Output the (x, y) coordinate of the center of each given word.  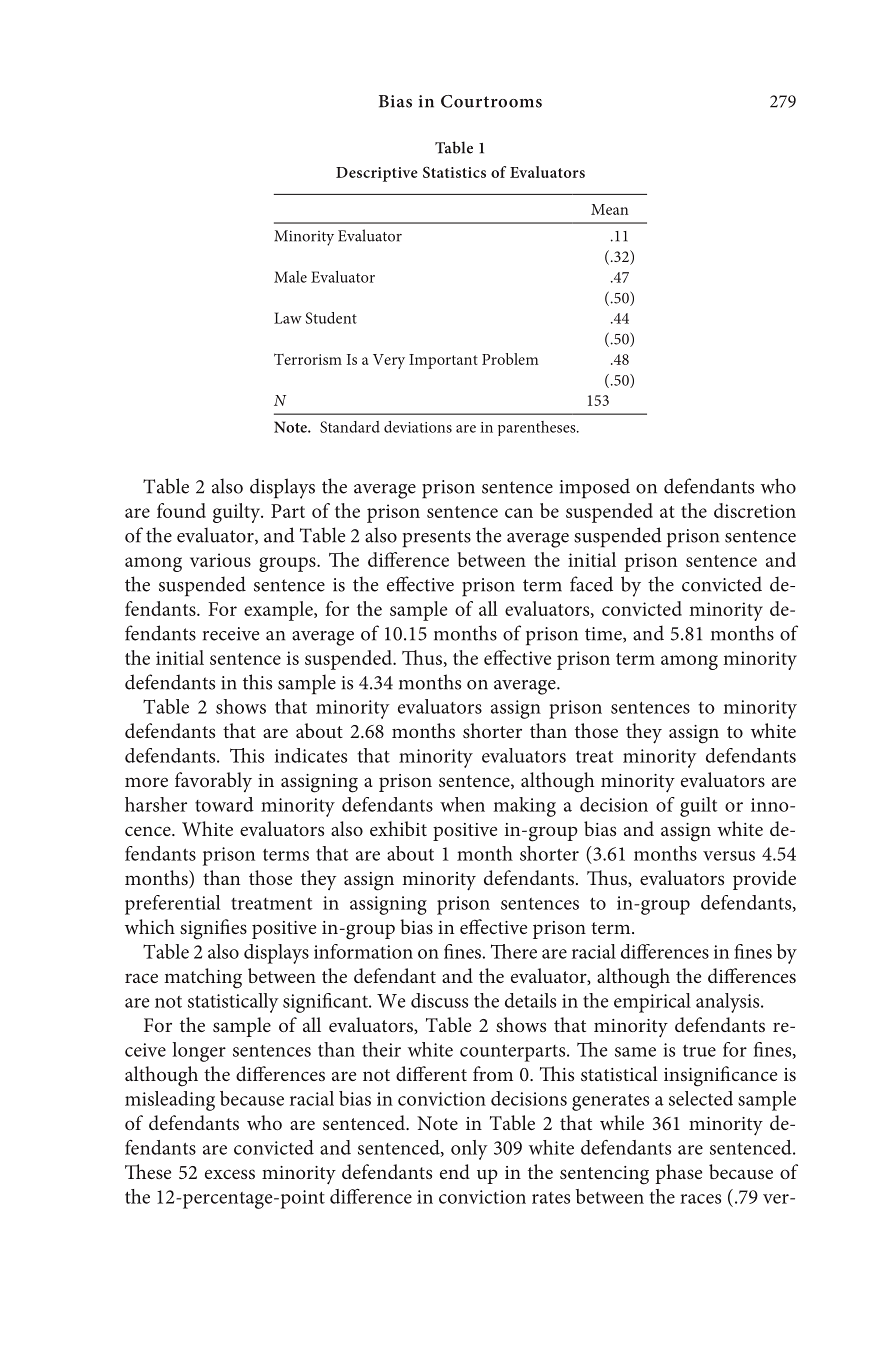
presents (436, 539)
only (469, 1150)
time (604, 635)
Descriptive (377, 174)
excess (230, 1174)
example (279, 611)
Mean (609, 209)
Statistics (454, 172)
